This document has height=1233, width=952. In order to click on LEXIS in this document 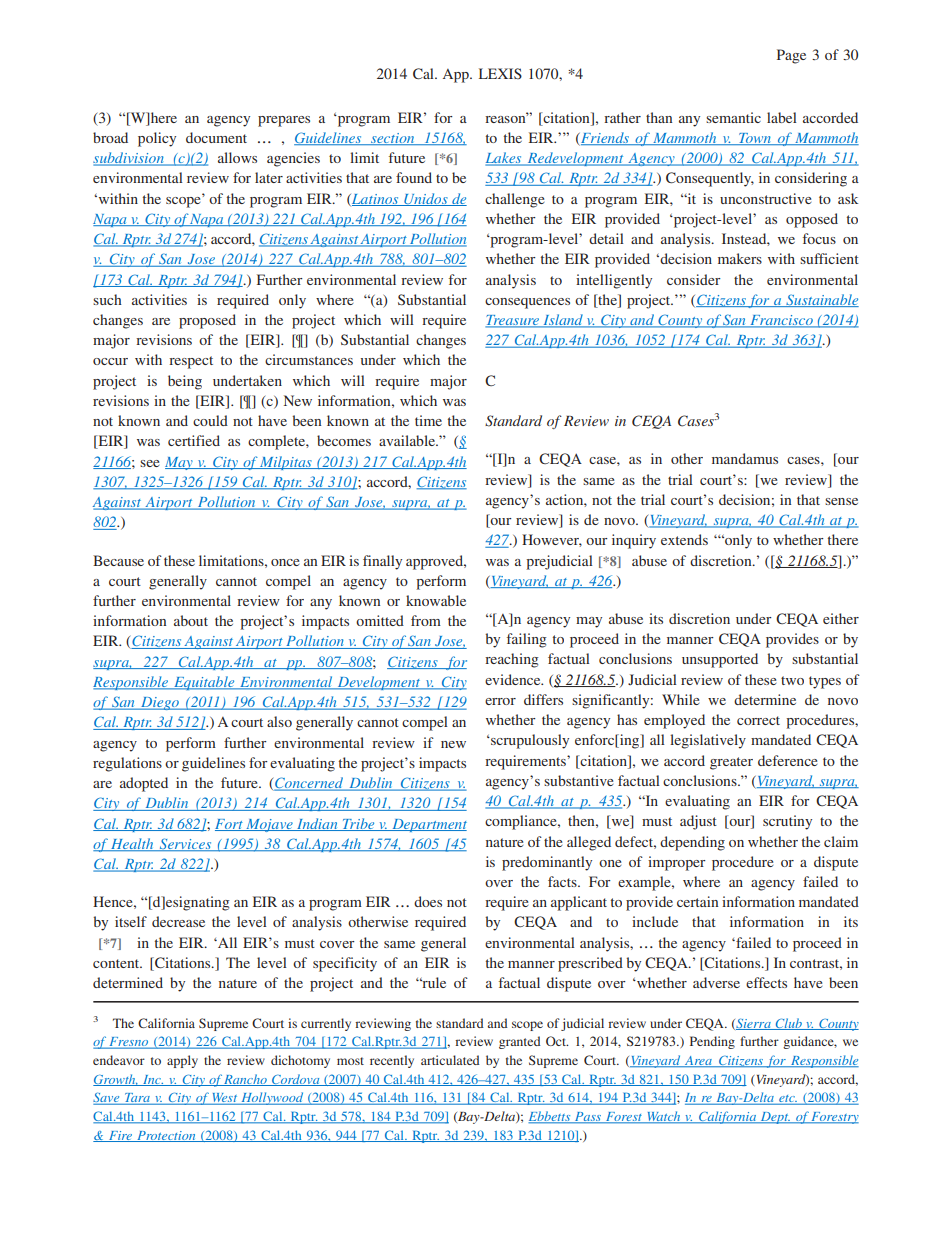, I will do `click(500, 73)`.
